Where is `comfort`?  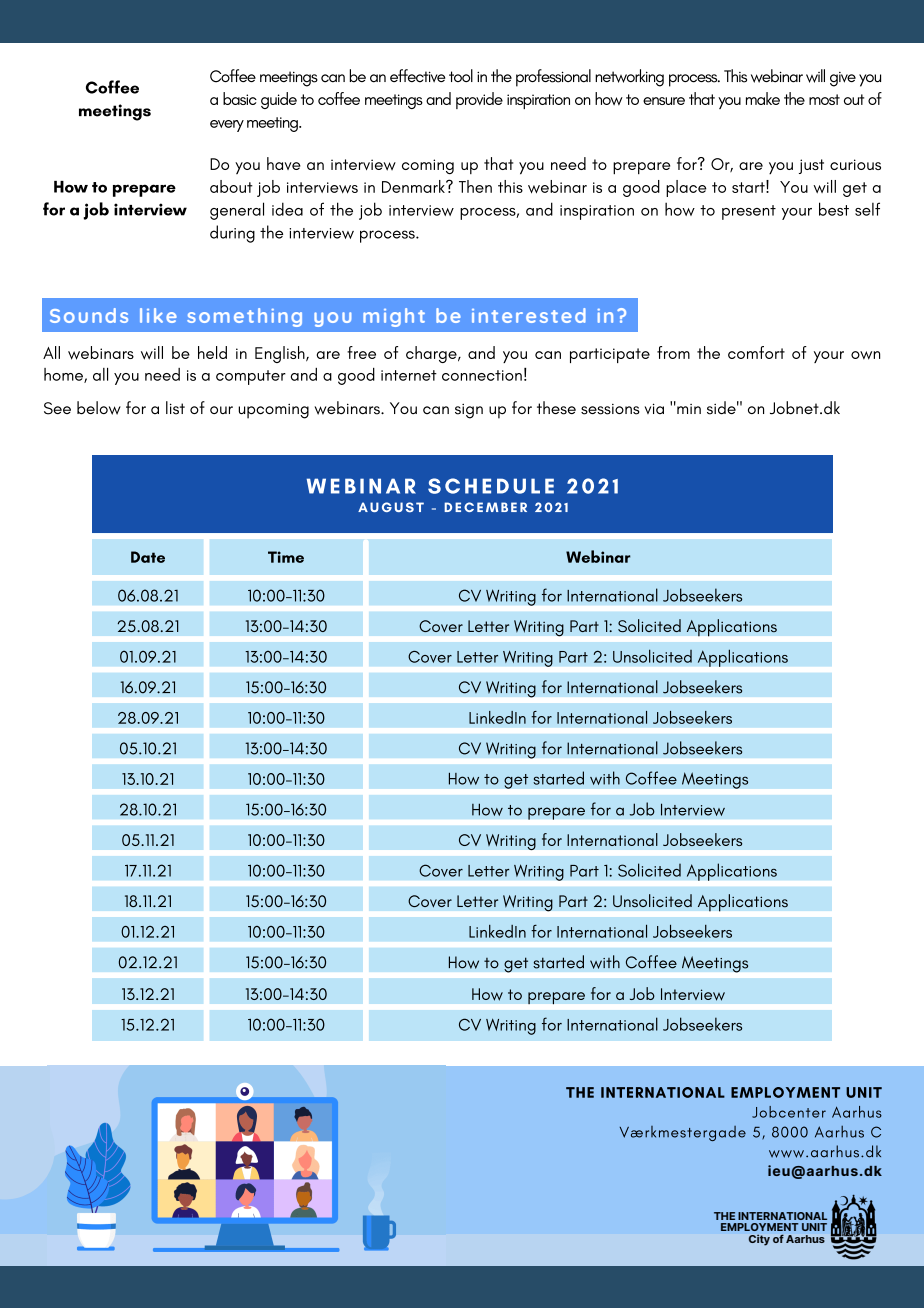 comfort is located at coordinates (756, 352).
